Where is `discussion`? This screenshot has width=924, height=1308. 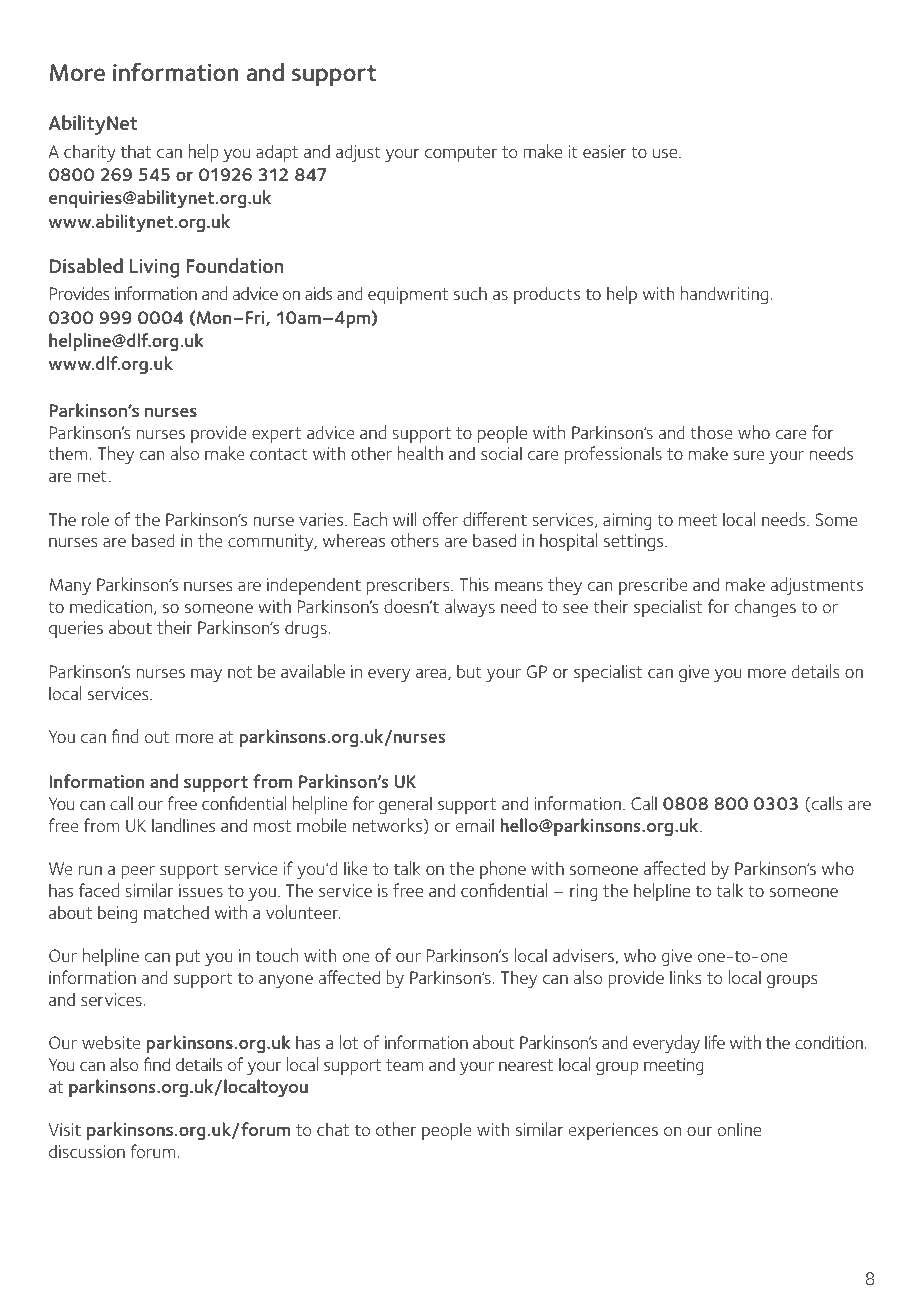 discussion is located at coordinates (87, 1151).
